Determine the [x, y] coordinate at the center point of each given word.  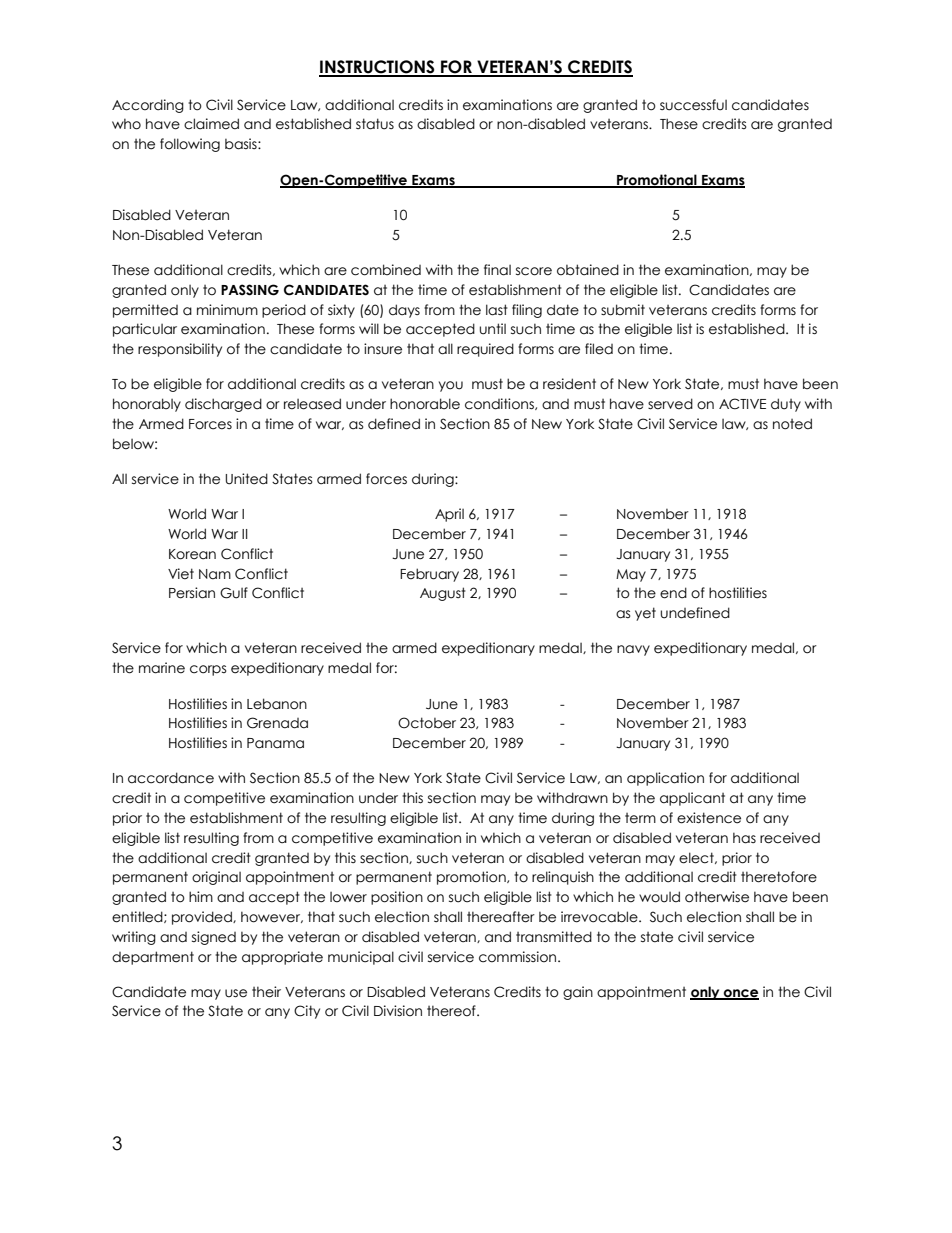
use [236, 993]
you [451, 386]
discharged [223, 405]
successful [693, 105]
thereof [452, 1011]
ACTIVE [742, 404]
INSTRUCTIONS [378, 68]
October [427, 723]
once [740, 994]
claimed [211, 124]
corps [208, 670]
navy [633, 650]
